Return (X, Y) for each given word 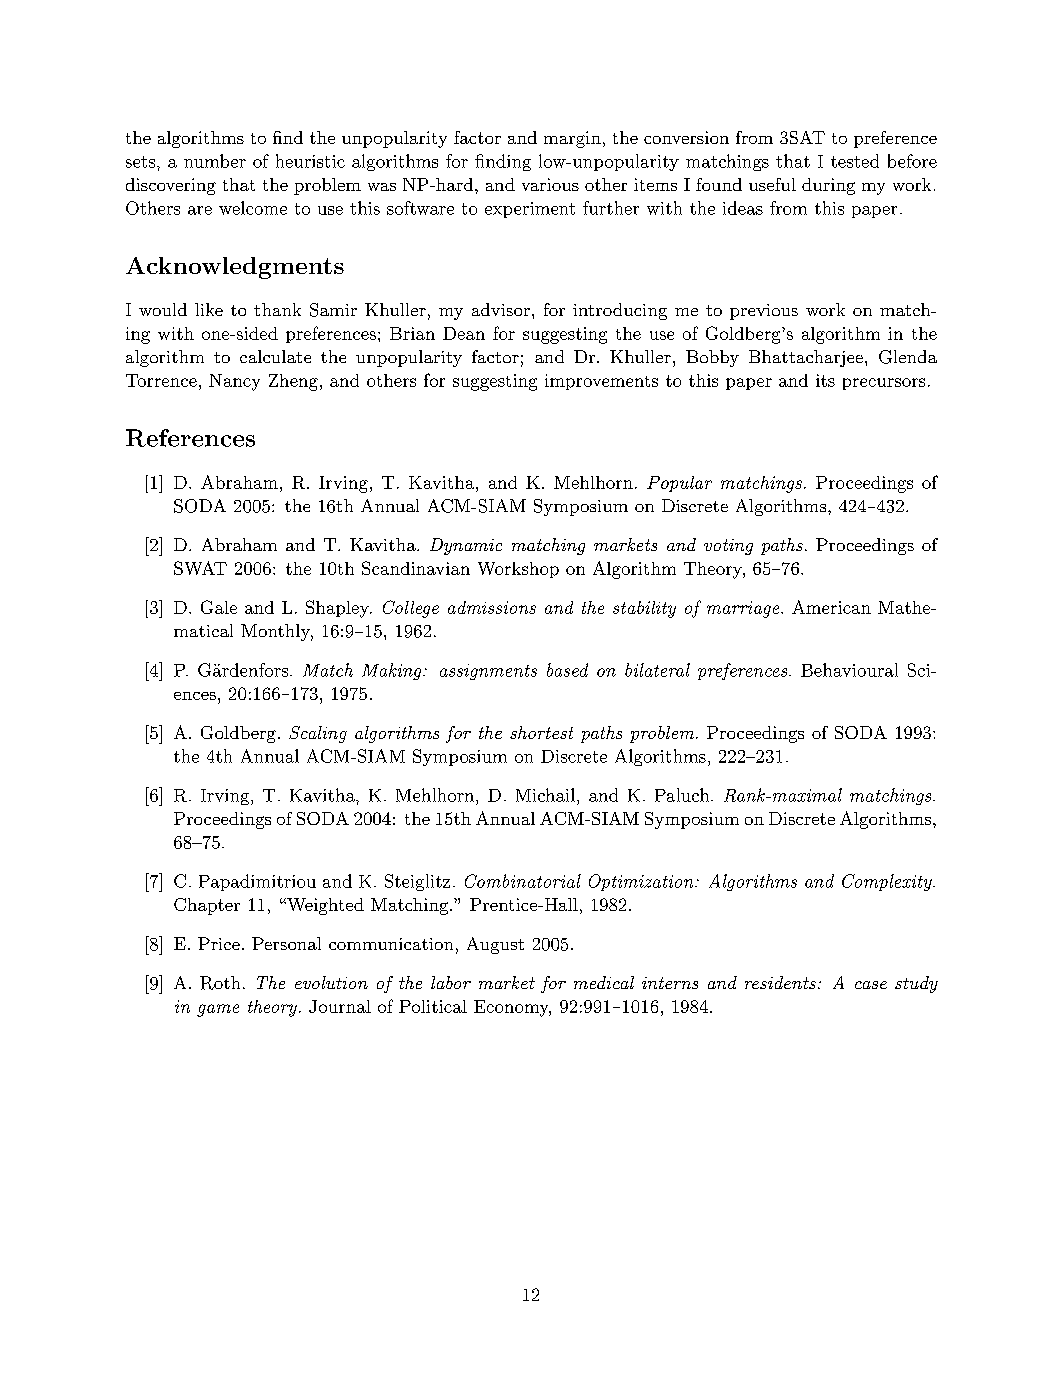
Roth (220, 983)
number (215, 161)
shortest (541, 732)
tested (855, 161)
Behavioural (849, 670)
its (825, 380)
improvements (601, 382)
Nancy (234, 382)
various (550, 184)
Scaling (318, 734)
